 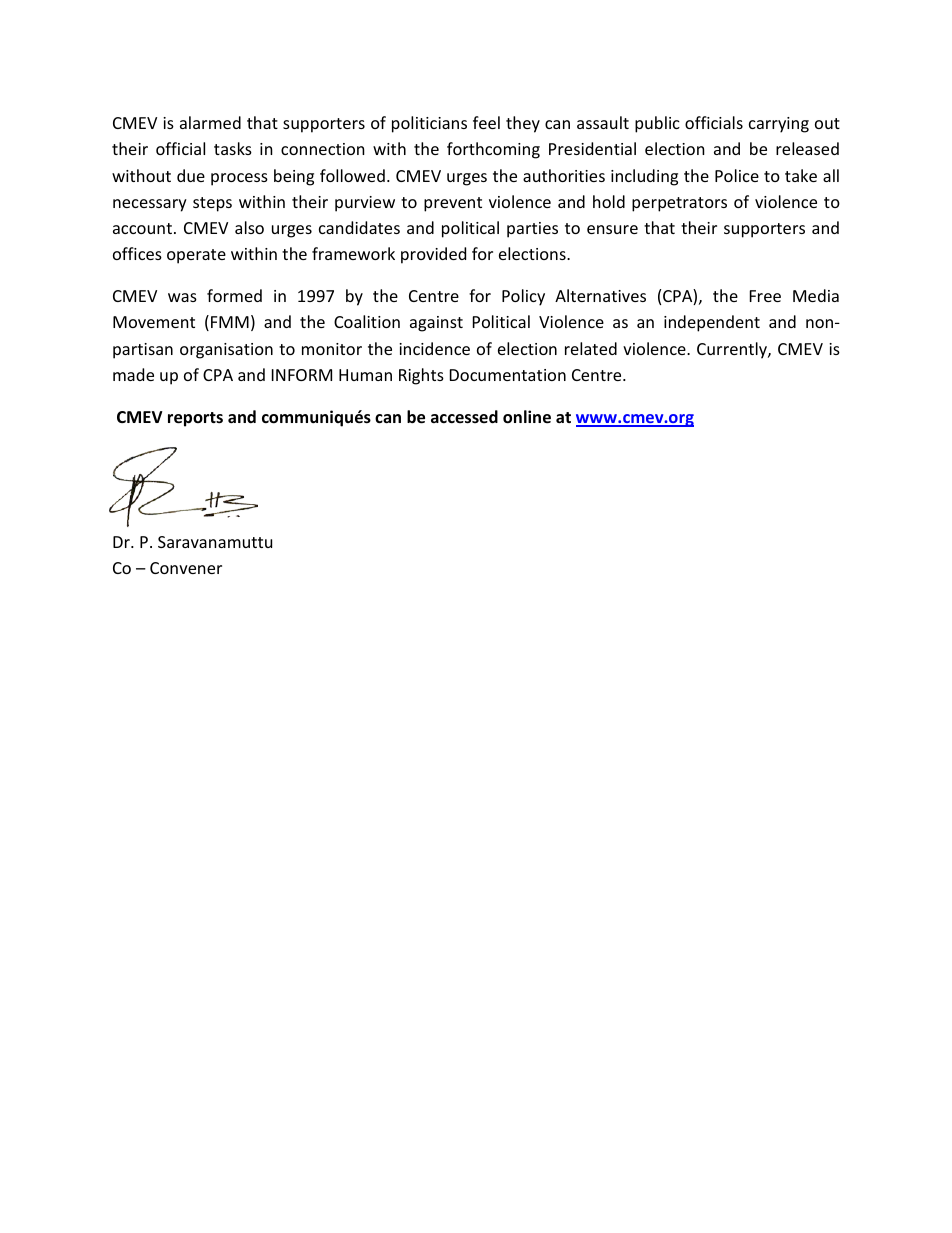 I want to click on reports, so click(x=195, y=419).
